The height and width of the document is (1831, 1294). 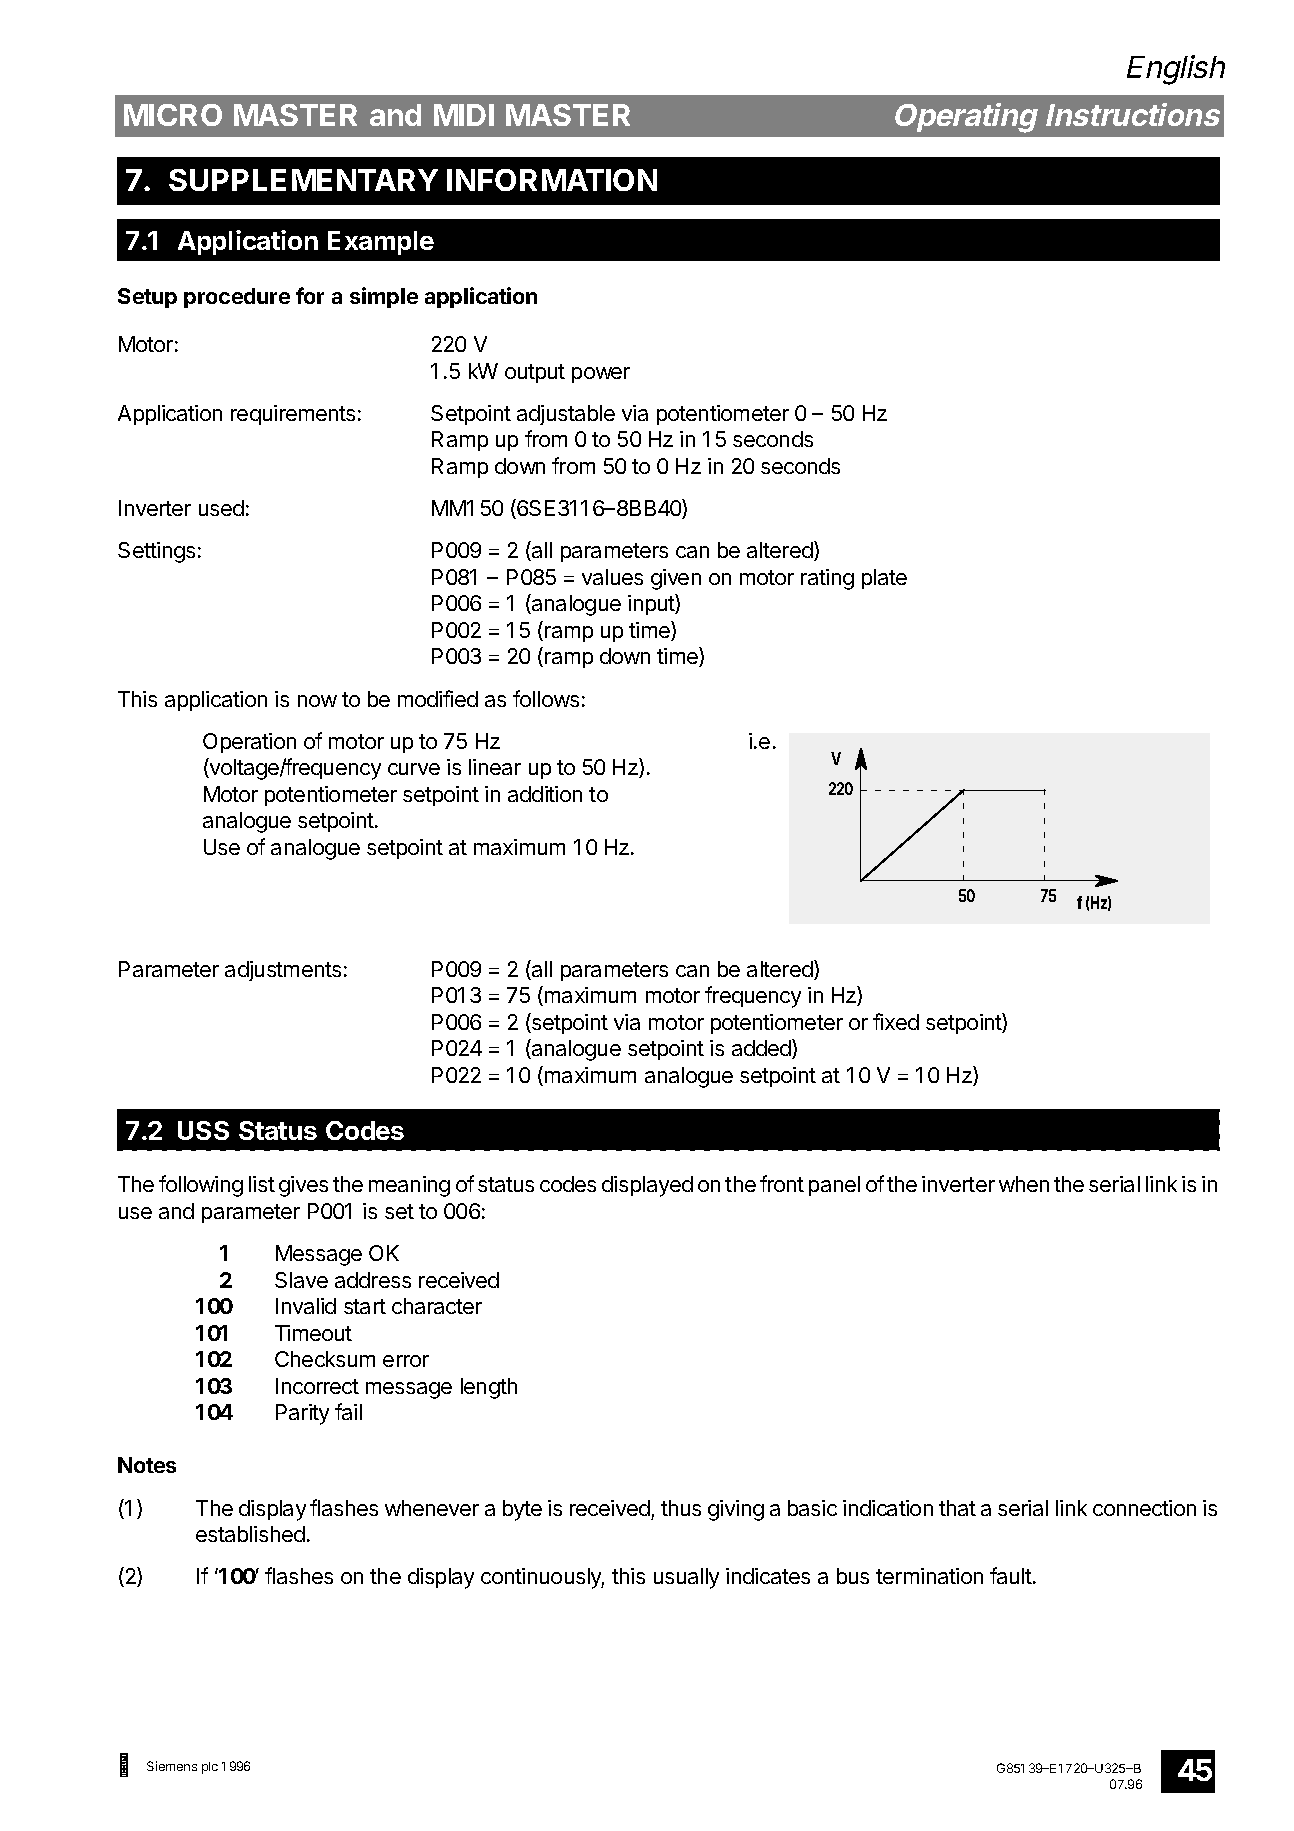 What do you see at coordinates (221, 508) in the document?
I see `used` at bounding box center [221, 508].
